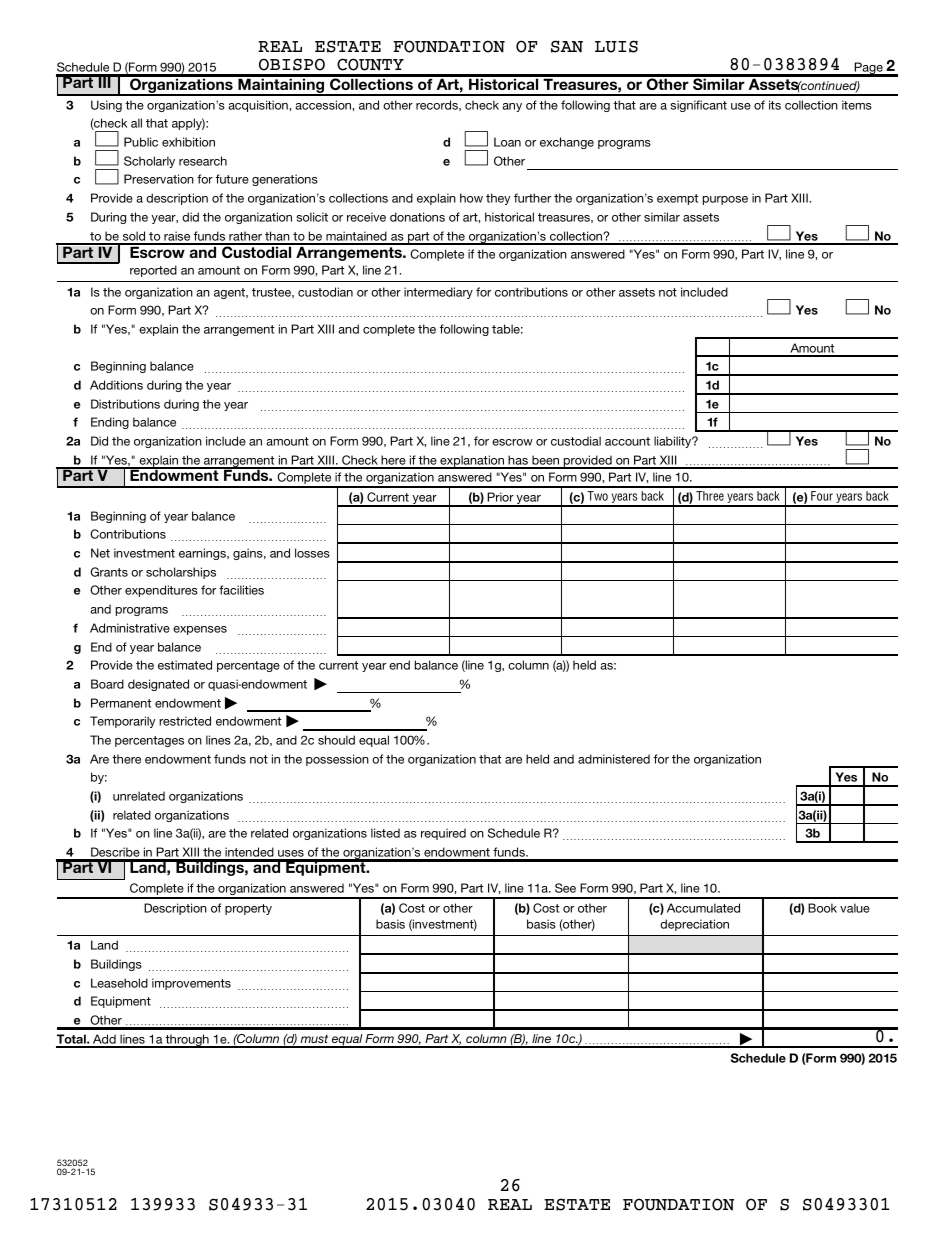  What do you see at coordinates (627, 441) in the screenshot?
I see `account` at bounding box center [627, 441].
